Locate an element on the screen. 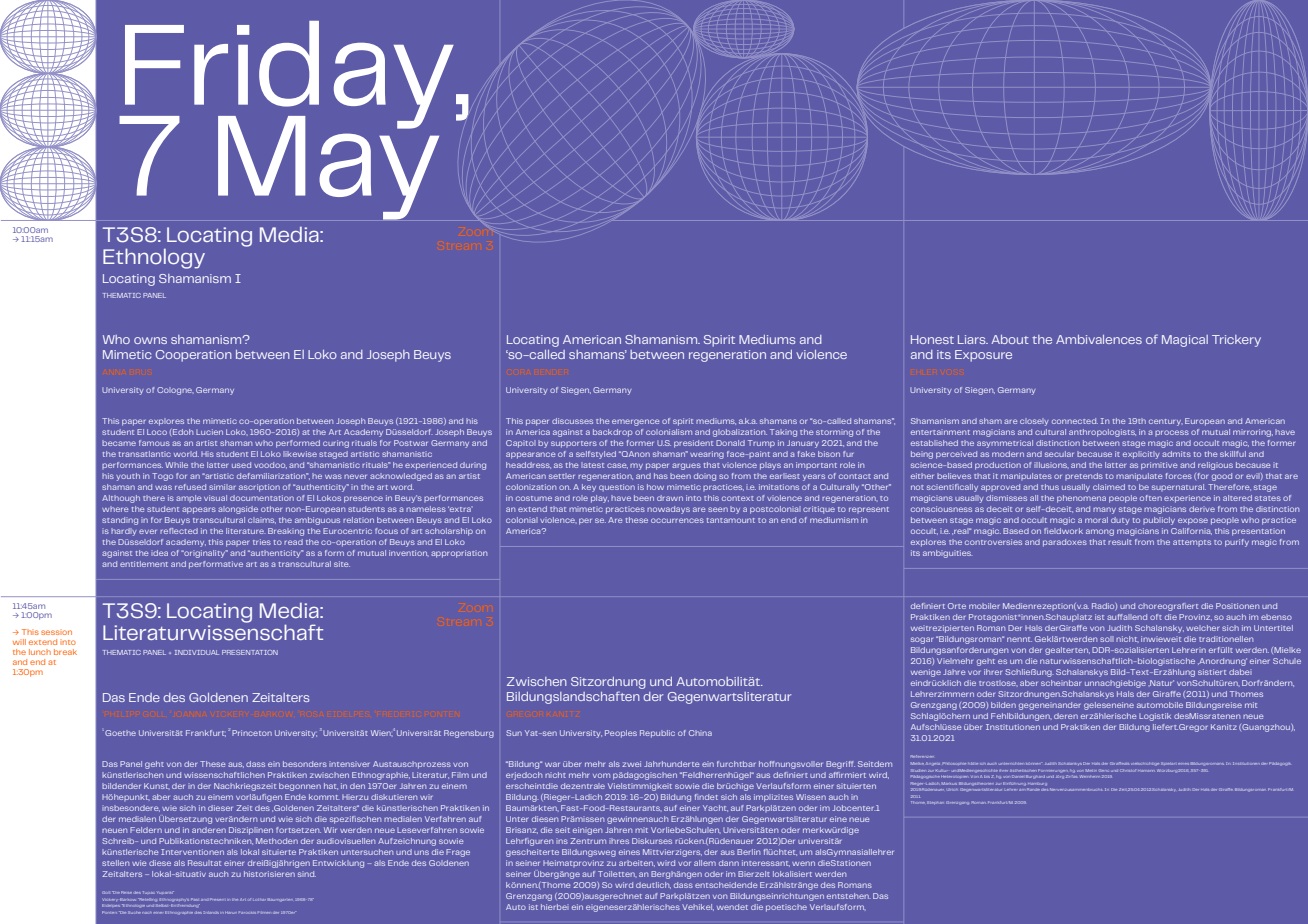 The width and height of the screenshot is (1308, 924). owns is located at coordinates (150, 340).
